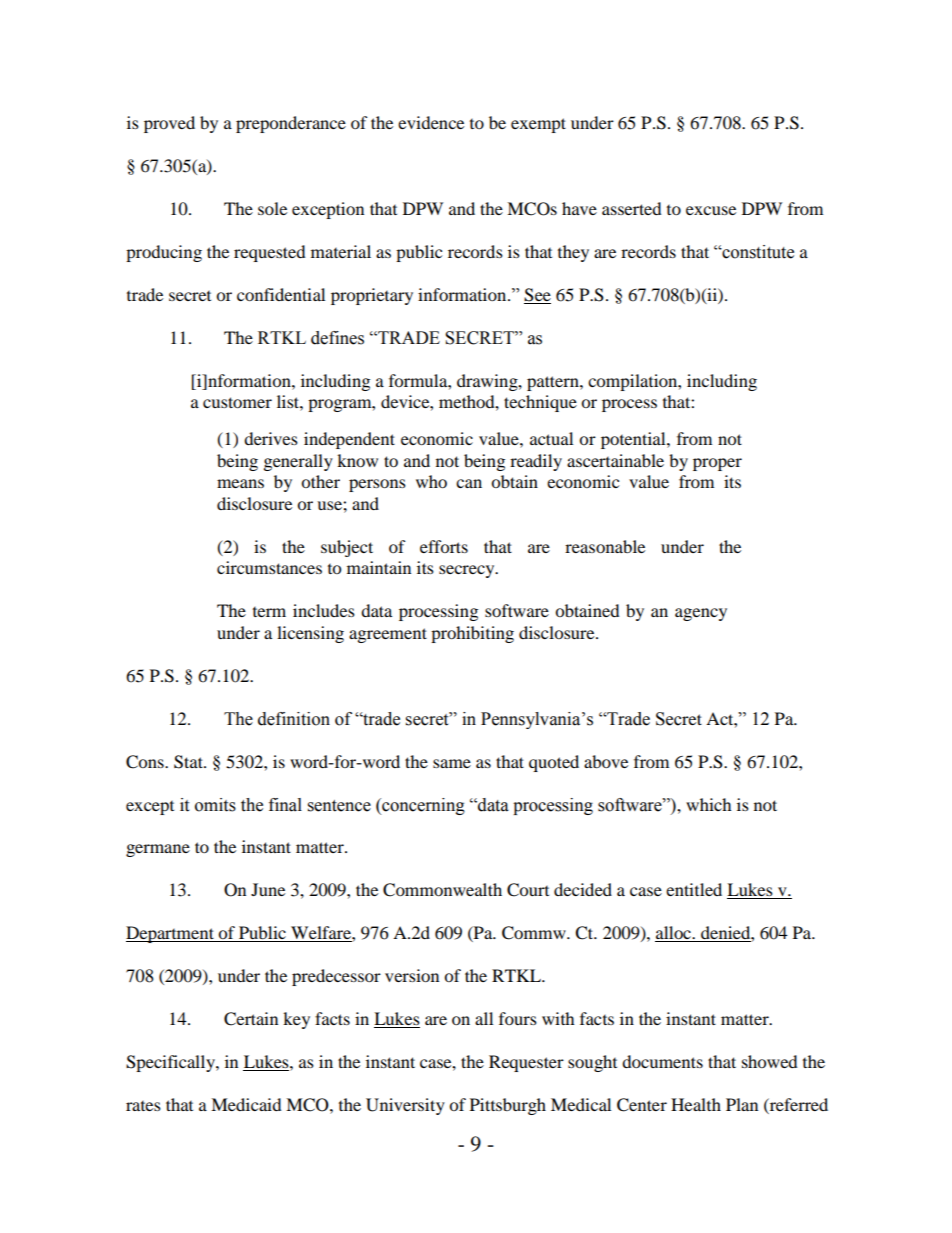 The image size is (952, 1233). Describe the element at coordinates (442, 890) in the screenshot. I see `Commonwealth` at that location.
